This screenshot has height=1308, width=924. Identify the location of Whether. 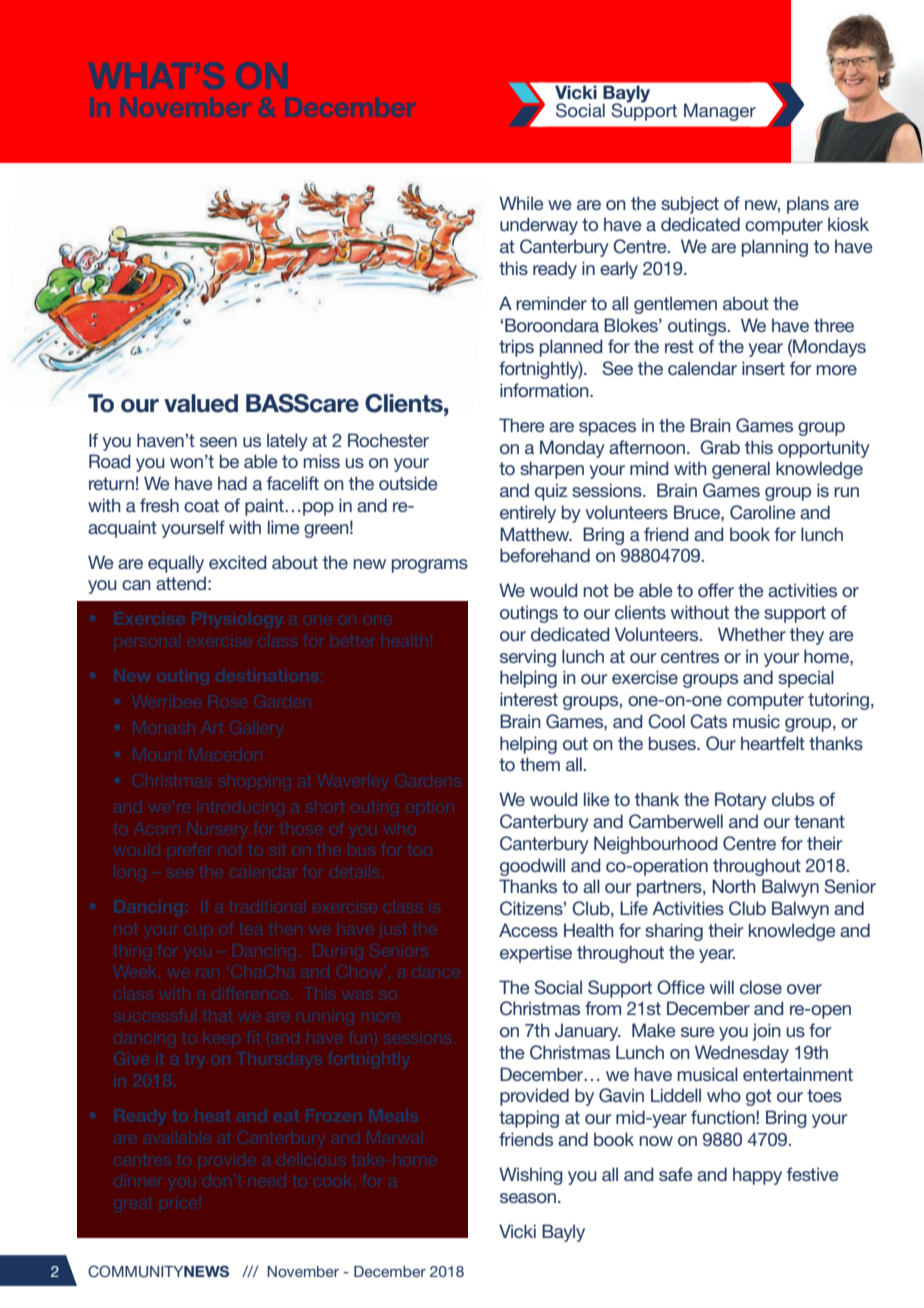
(752, 634).
